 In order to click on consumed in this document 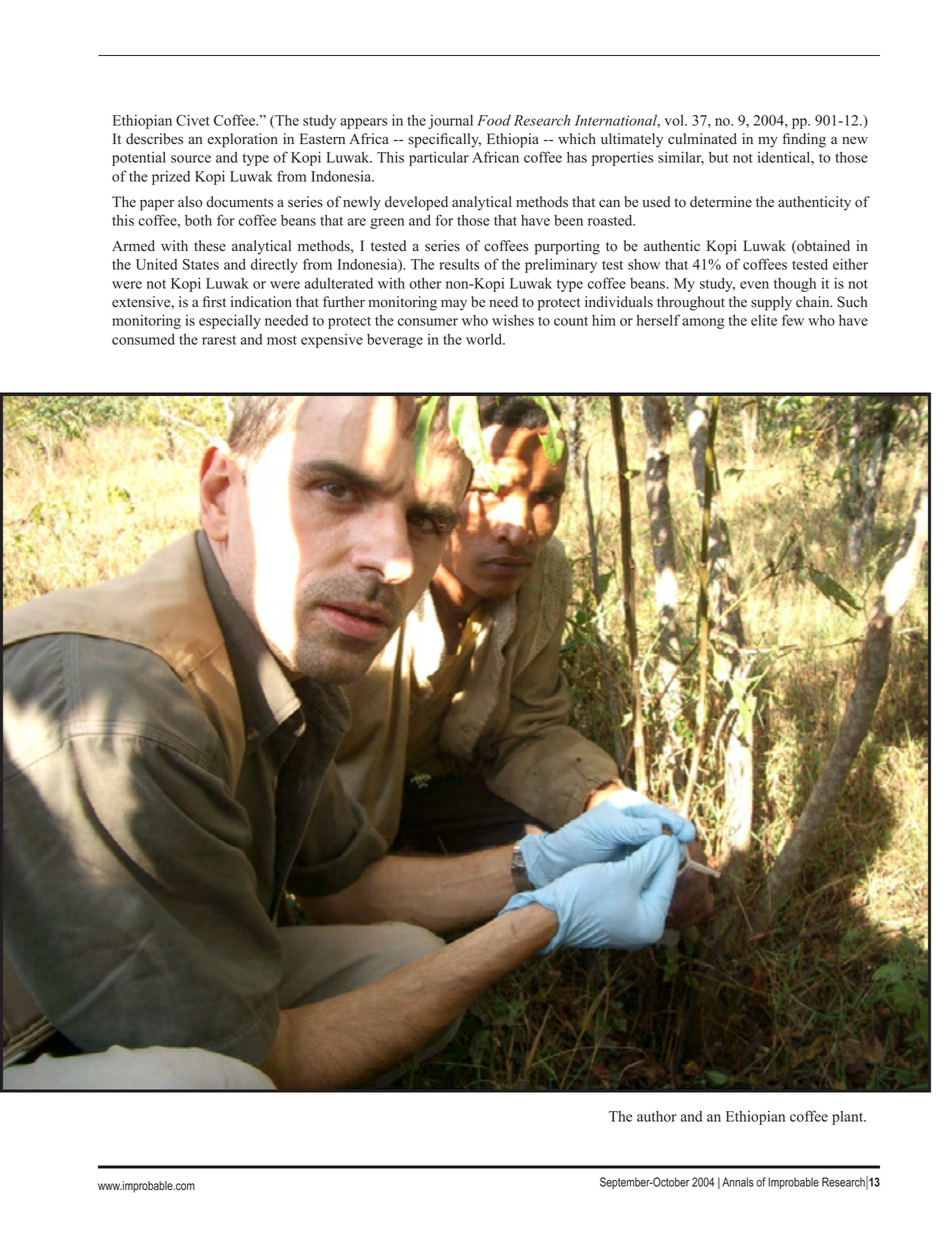, I will do `click(143, 339)`.
